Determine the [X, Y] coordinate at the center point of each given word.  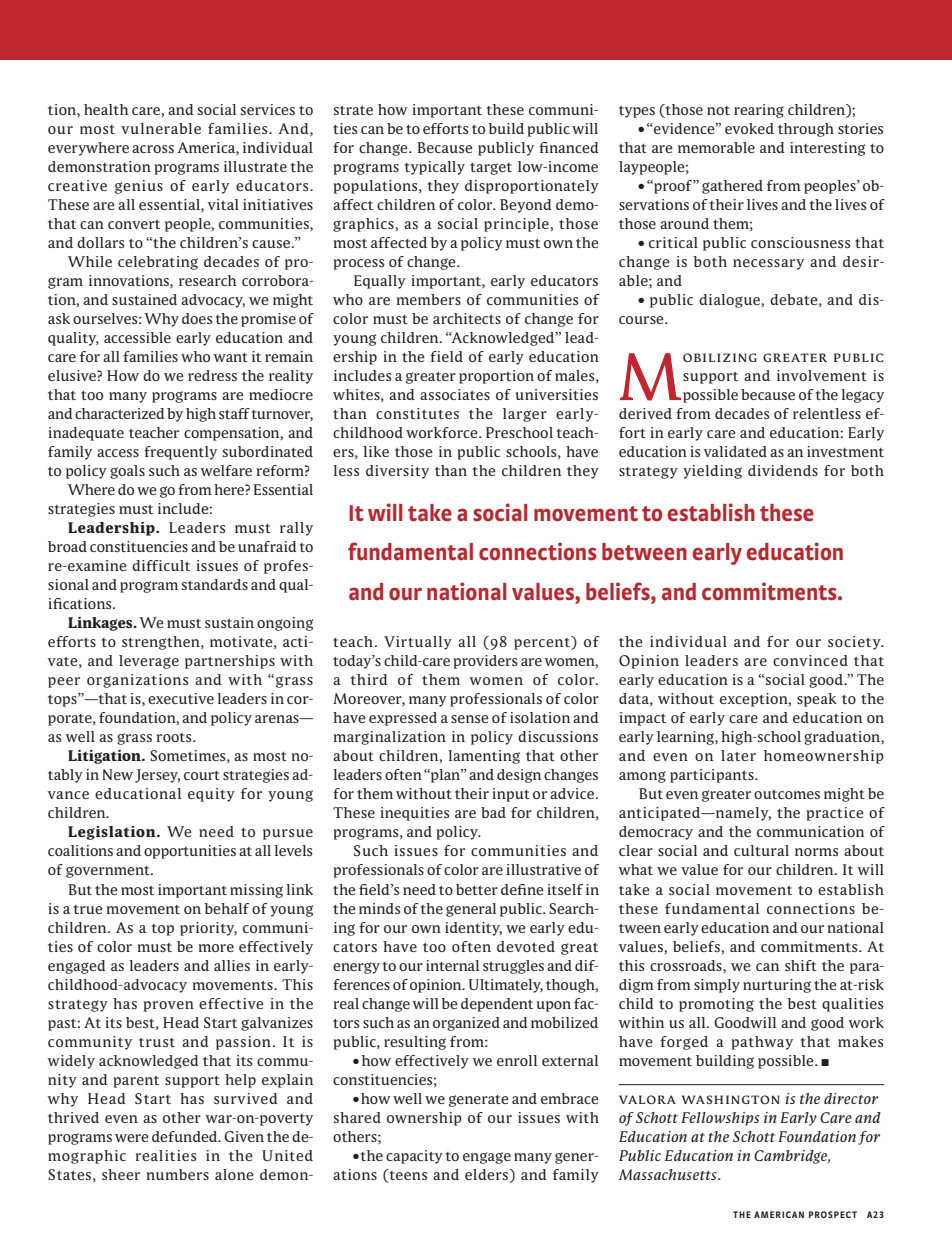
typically [435, 168]
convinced [810, 660]
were [132, 1138]
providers [485, 662]
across [153, 149]
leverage [149, 662]
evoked [749, 128]
